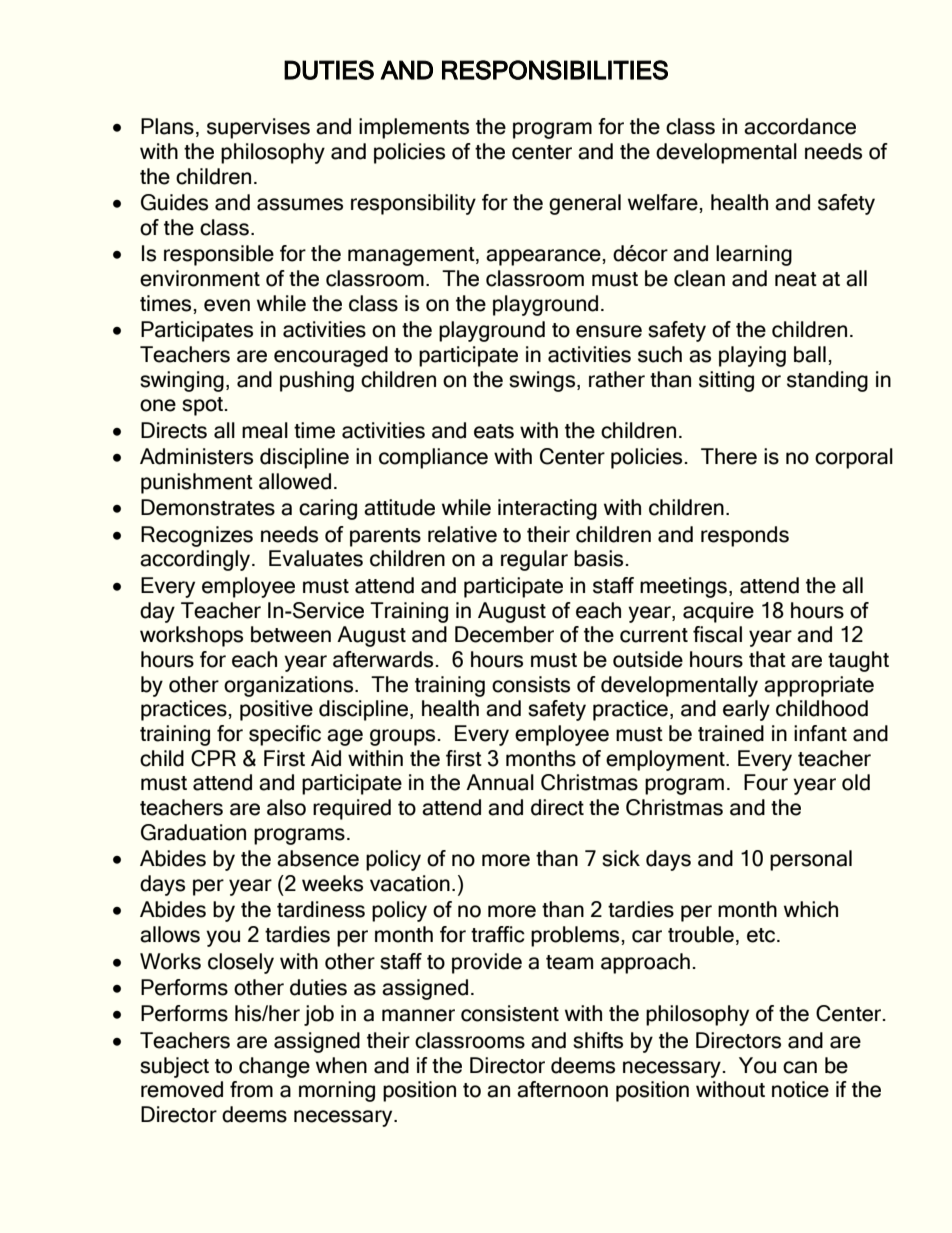 This screenshot has height=1233, width=952. What do you see at coordinates (800, 126) in the screenshot?
I see `accordance` at bounding box center [800, 126].
